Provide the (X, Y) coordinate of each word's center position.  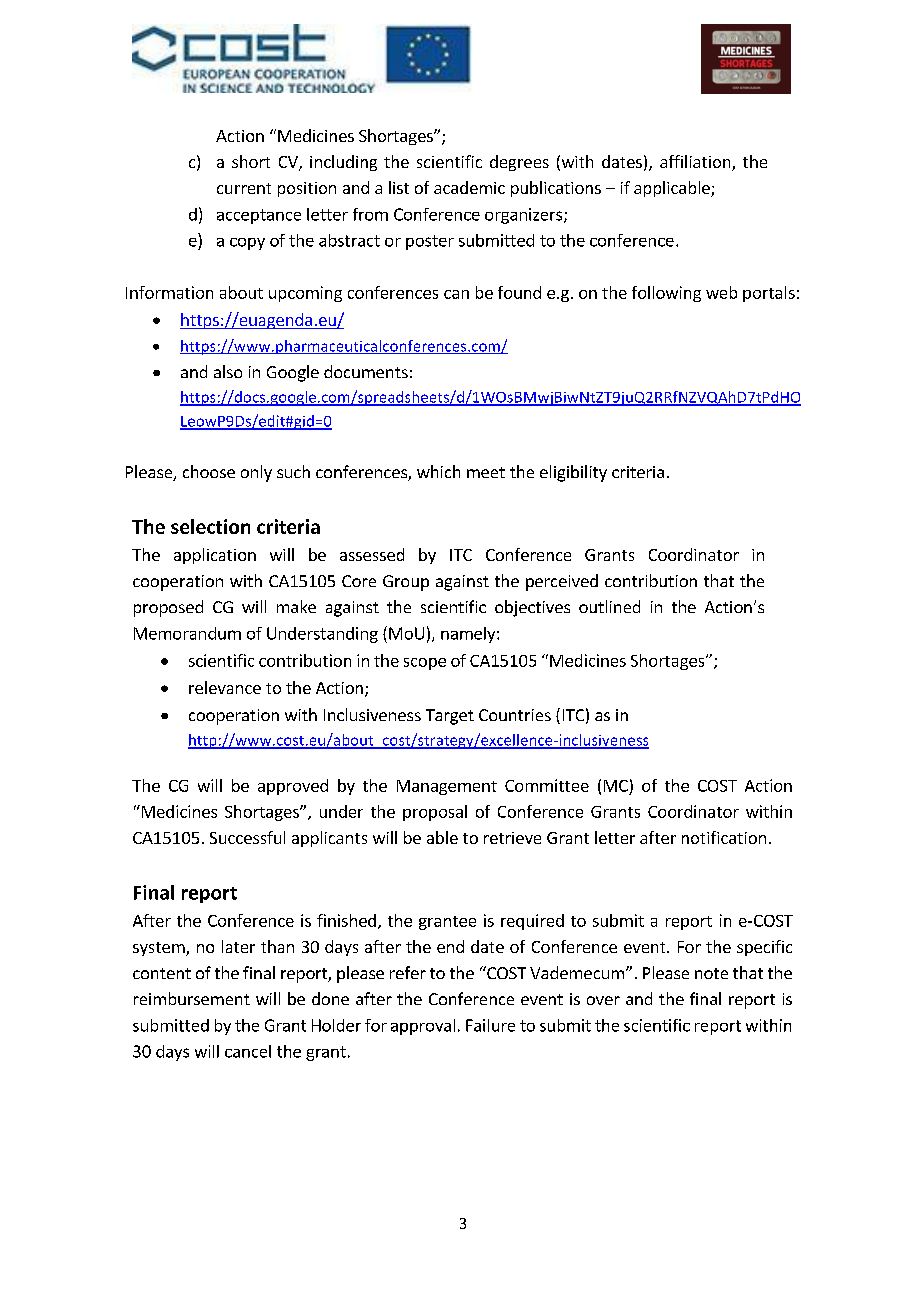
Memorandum (187, 633)
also (228, 371)
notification (724, 837)
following (666, 294)
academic (469, 187)
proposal (435, 813)
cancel (248, 1051)
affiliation (696, 163)
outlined (609, 606)
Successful (247, 837)
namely (469, 635)
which (438, 471)
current (244, 188)
